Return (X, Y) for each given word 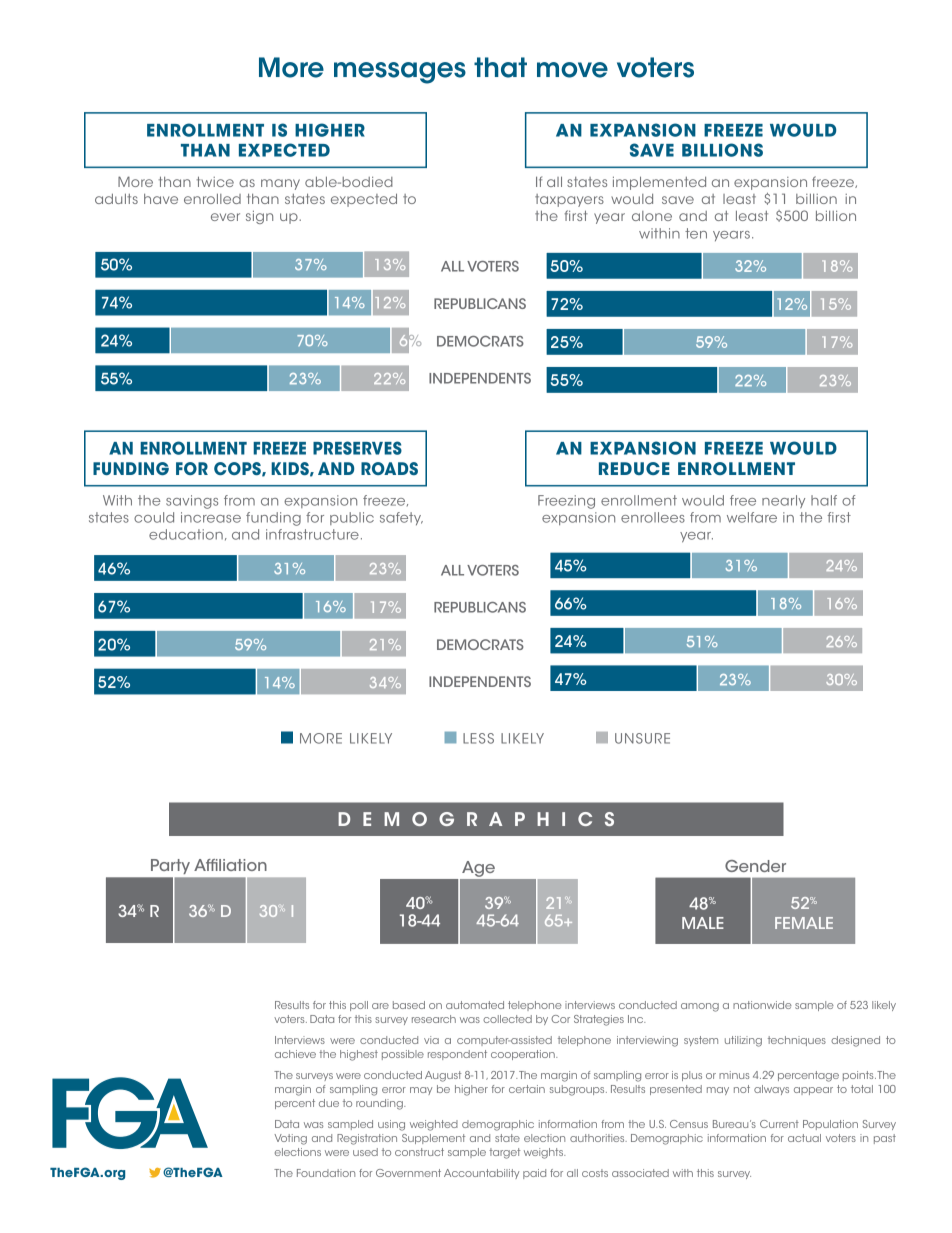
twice (215, 182)
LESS (478, 738)
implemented (659, 183)
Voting (290, 1139)
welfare (752, 517)
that (500, 67)
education (186, 534)
